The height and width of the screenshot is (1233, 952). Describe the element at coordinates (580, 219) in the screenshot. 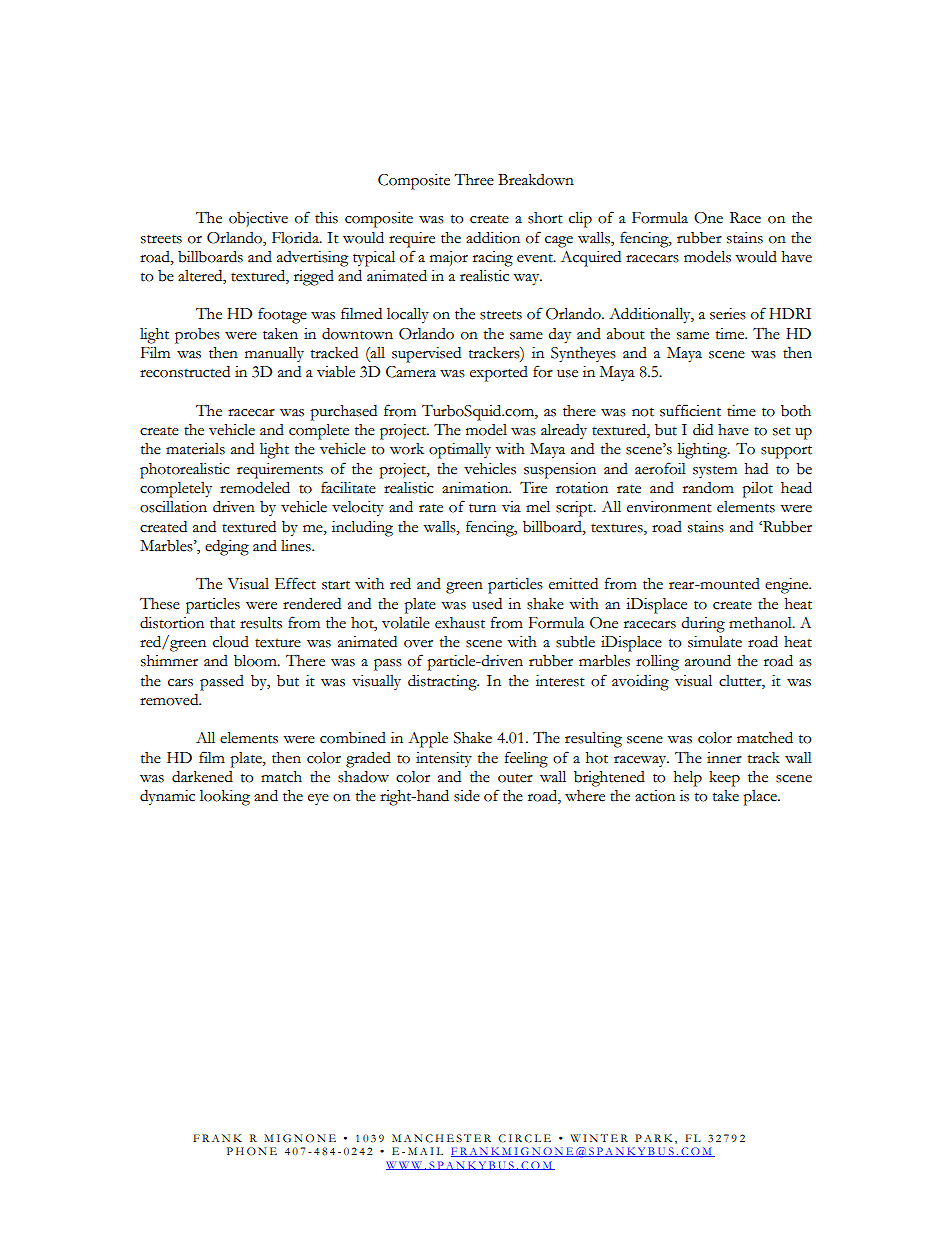

I see `clip` at that location.
